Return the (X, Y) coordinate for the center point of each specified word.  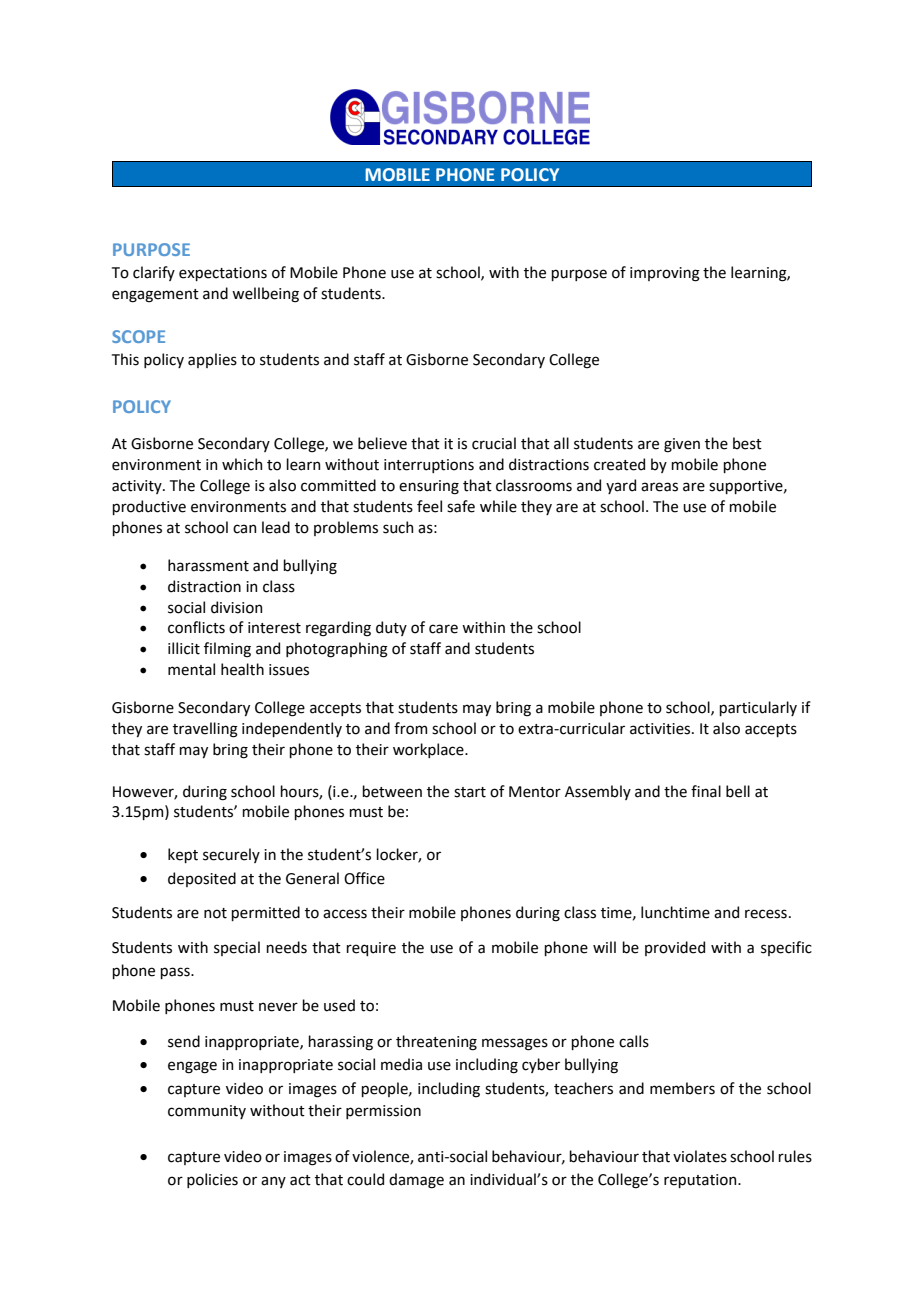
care (443, 629)
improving (665, 274)
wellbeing (265, 295)
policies (212, 1180)
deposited (202, 879)
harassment (208, 565)
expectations (223, 274)
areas (659, 487)
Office (364, 878)
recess (766, 914)
